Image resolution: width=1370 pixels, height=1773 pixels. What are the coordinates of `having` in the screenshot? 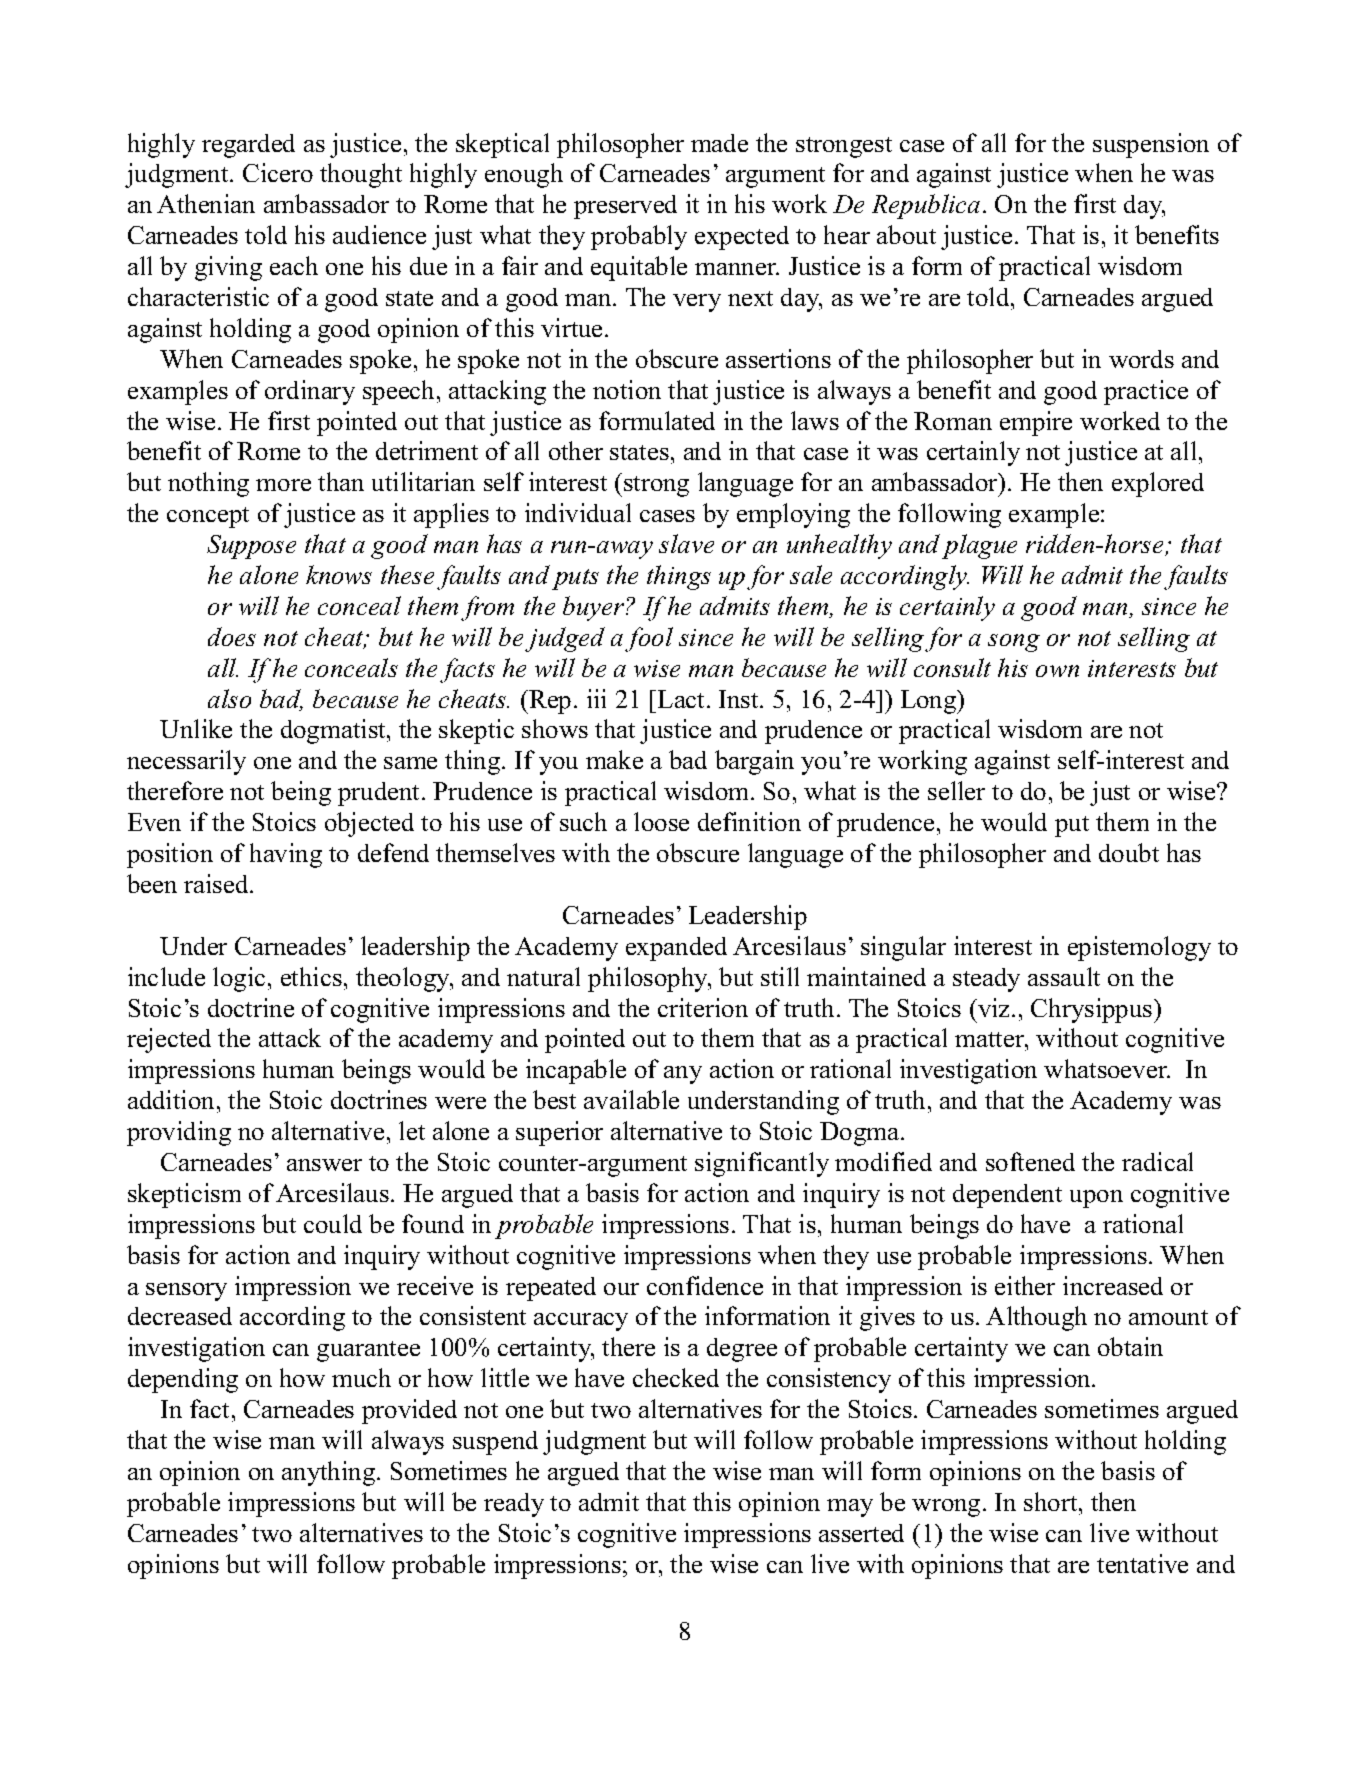 It's located at (286, 855).
